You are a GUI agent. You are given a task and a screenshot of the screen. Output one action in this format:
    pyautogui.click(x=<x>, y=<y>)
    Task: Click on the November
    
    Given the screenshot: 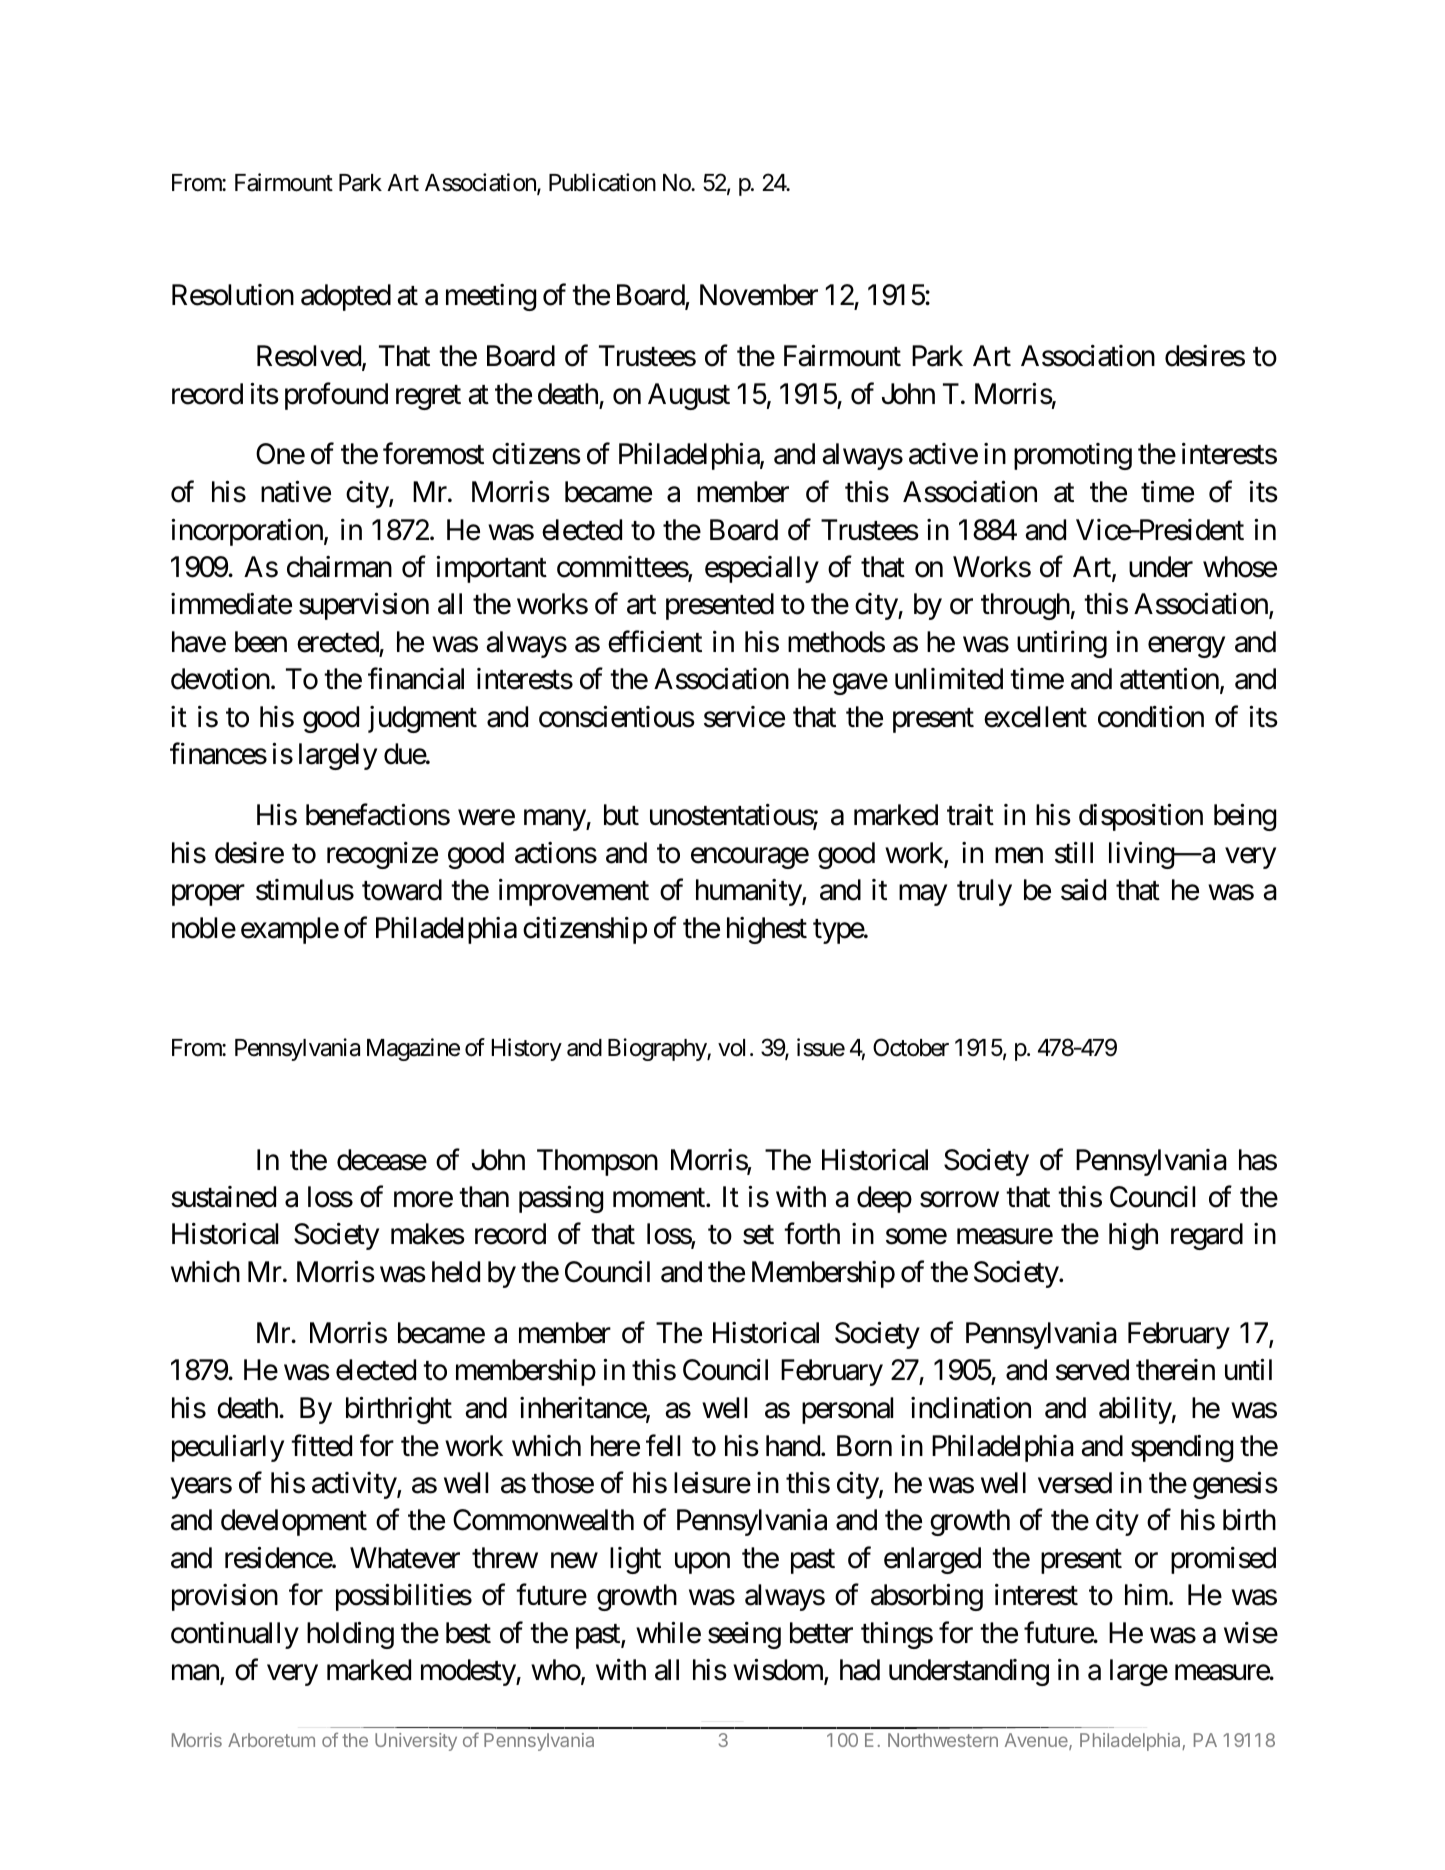 What is the action you would take?
    pyautogui.click(x=759, y=295)
